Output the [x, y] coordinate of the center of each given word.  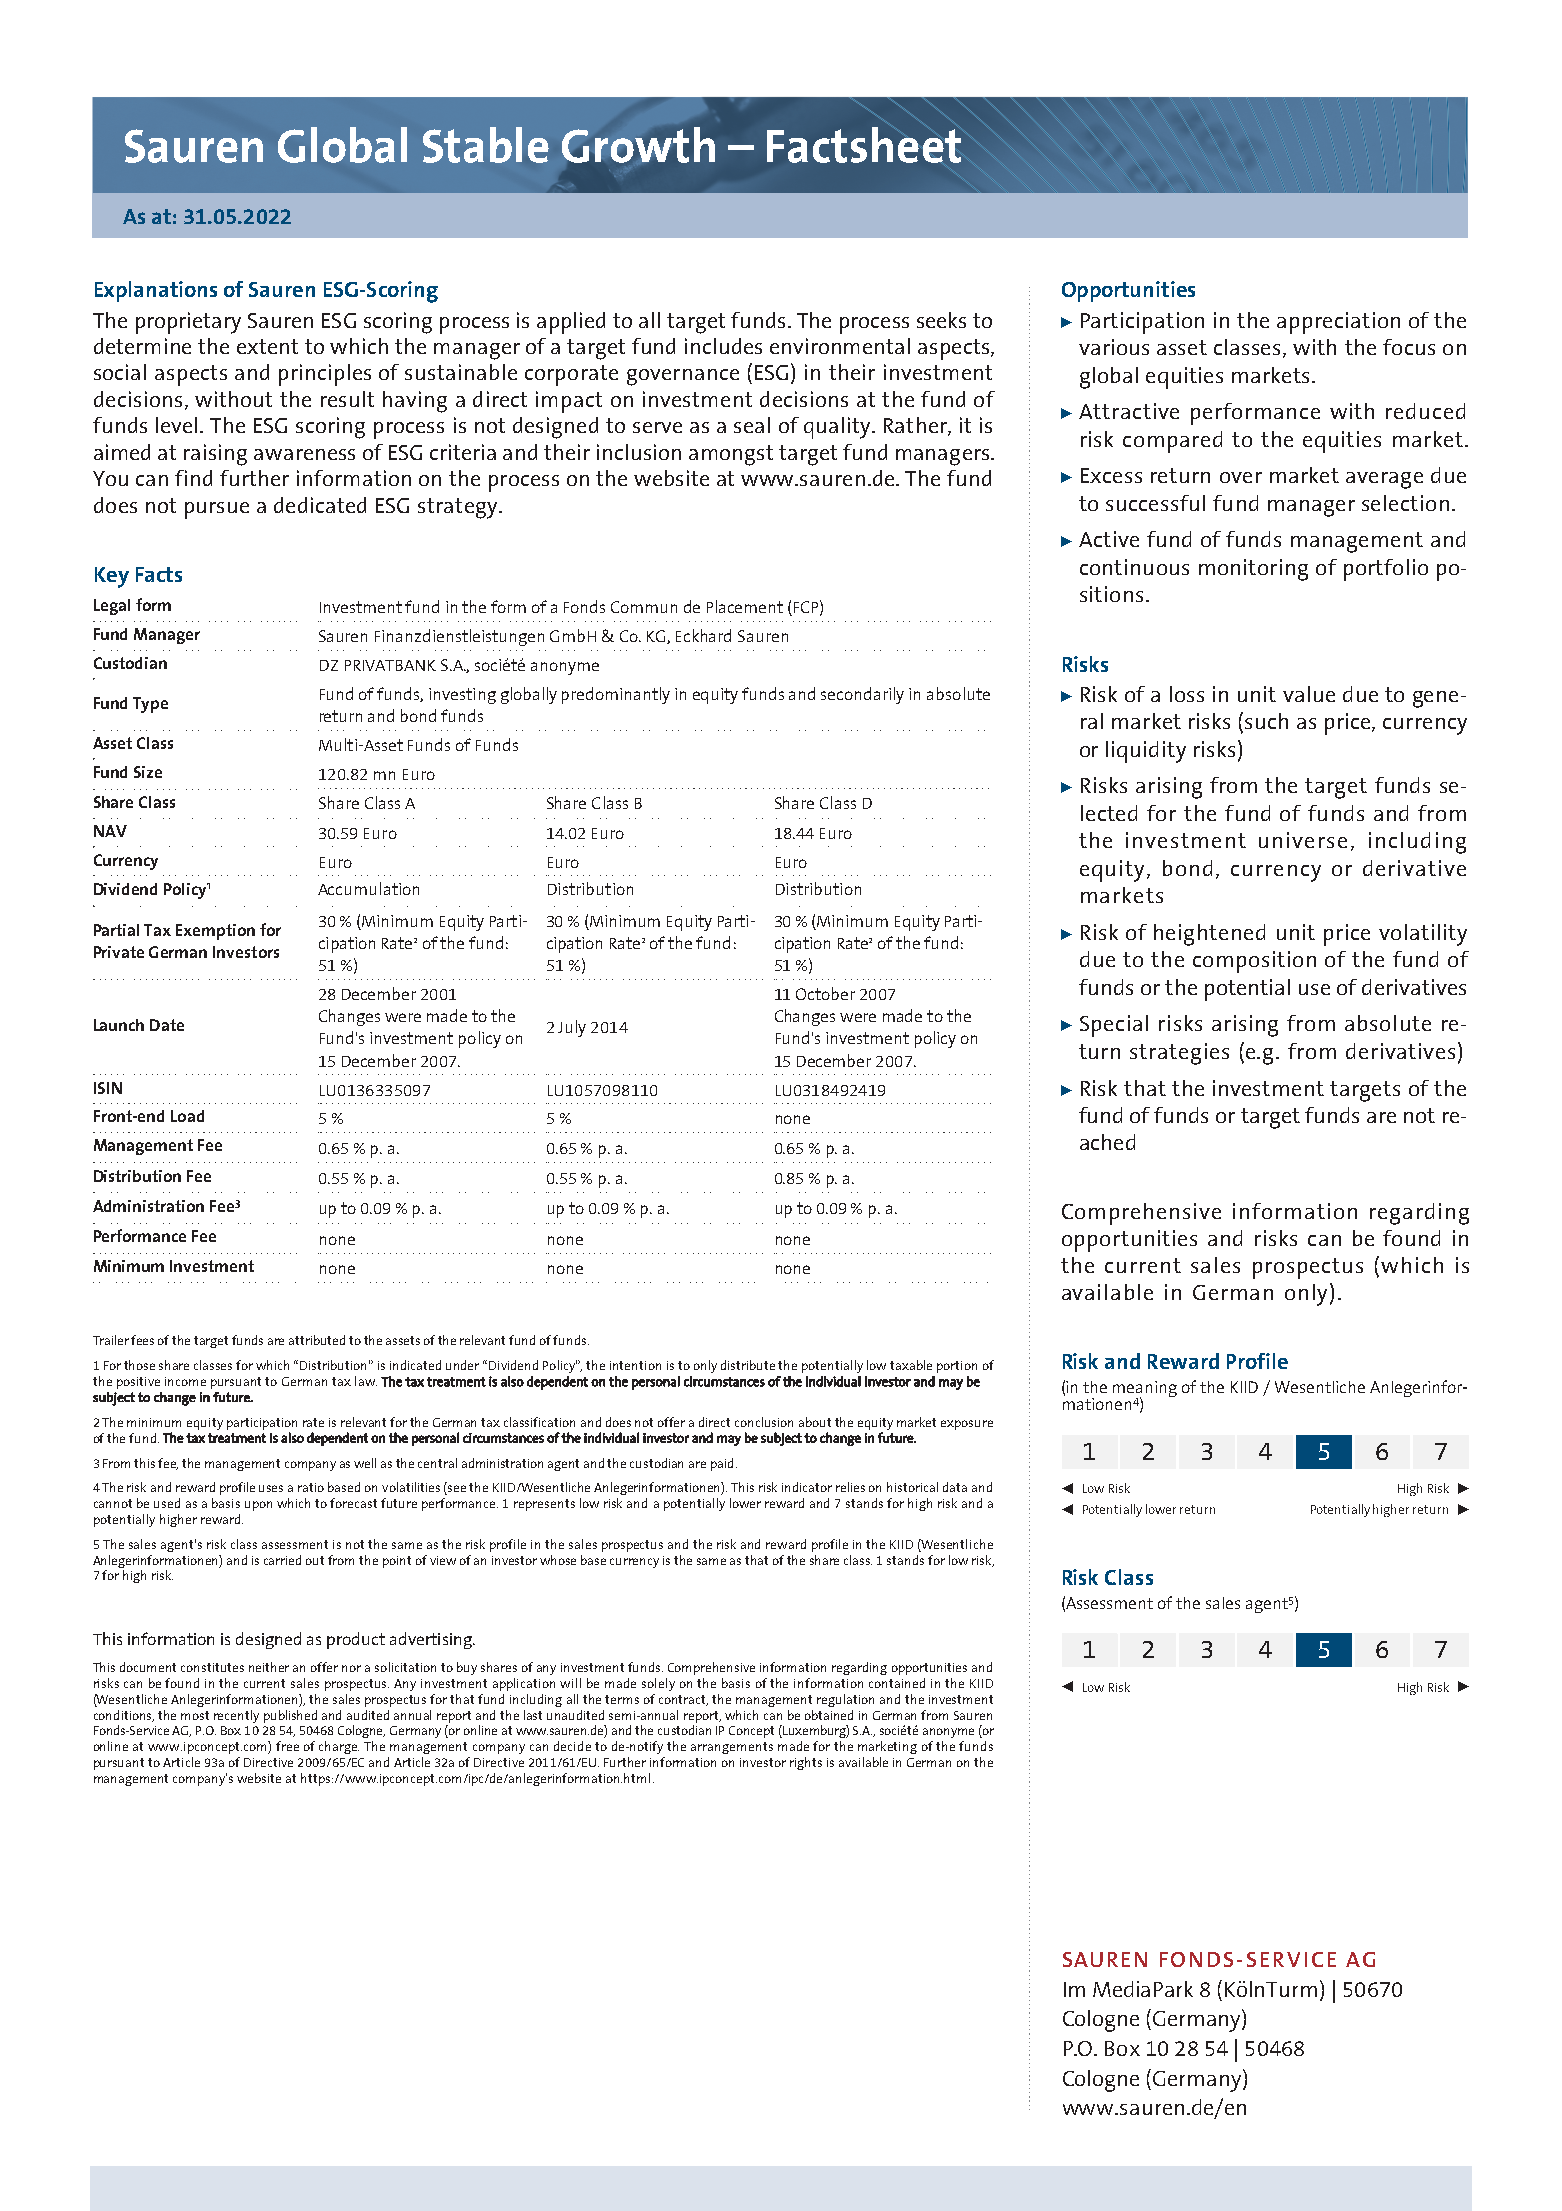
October [825, 993]
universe [1303, 840]
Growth [638, 145]
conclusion [764, 1422]
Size [148, 772]
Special [1114, 1026]
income [185, 1381]
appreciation [1338, 323]
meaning [1145, 1390]
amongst [731, 455]
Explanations [156, 291]
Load [187, 1116]
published [290, 1716]
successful [1155, 503]
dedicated [320, 505]
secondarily [862, 695]
